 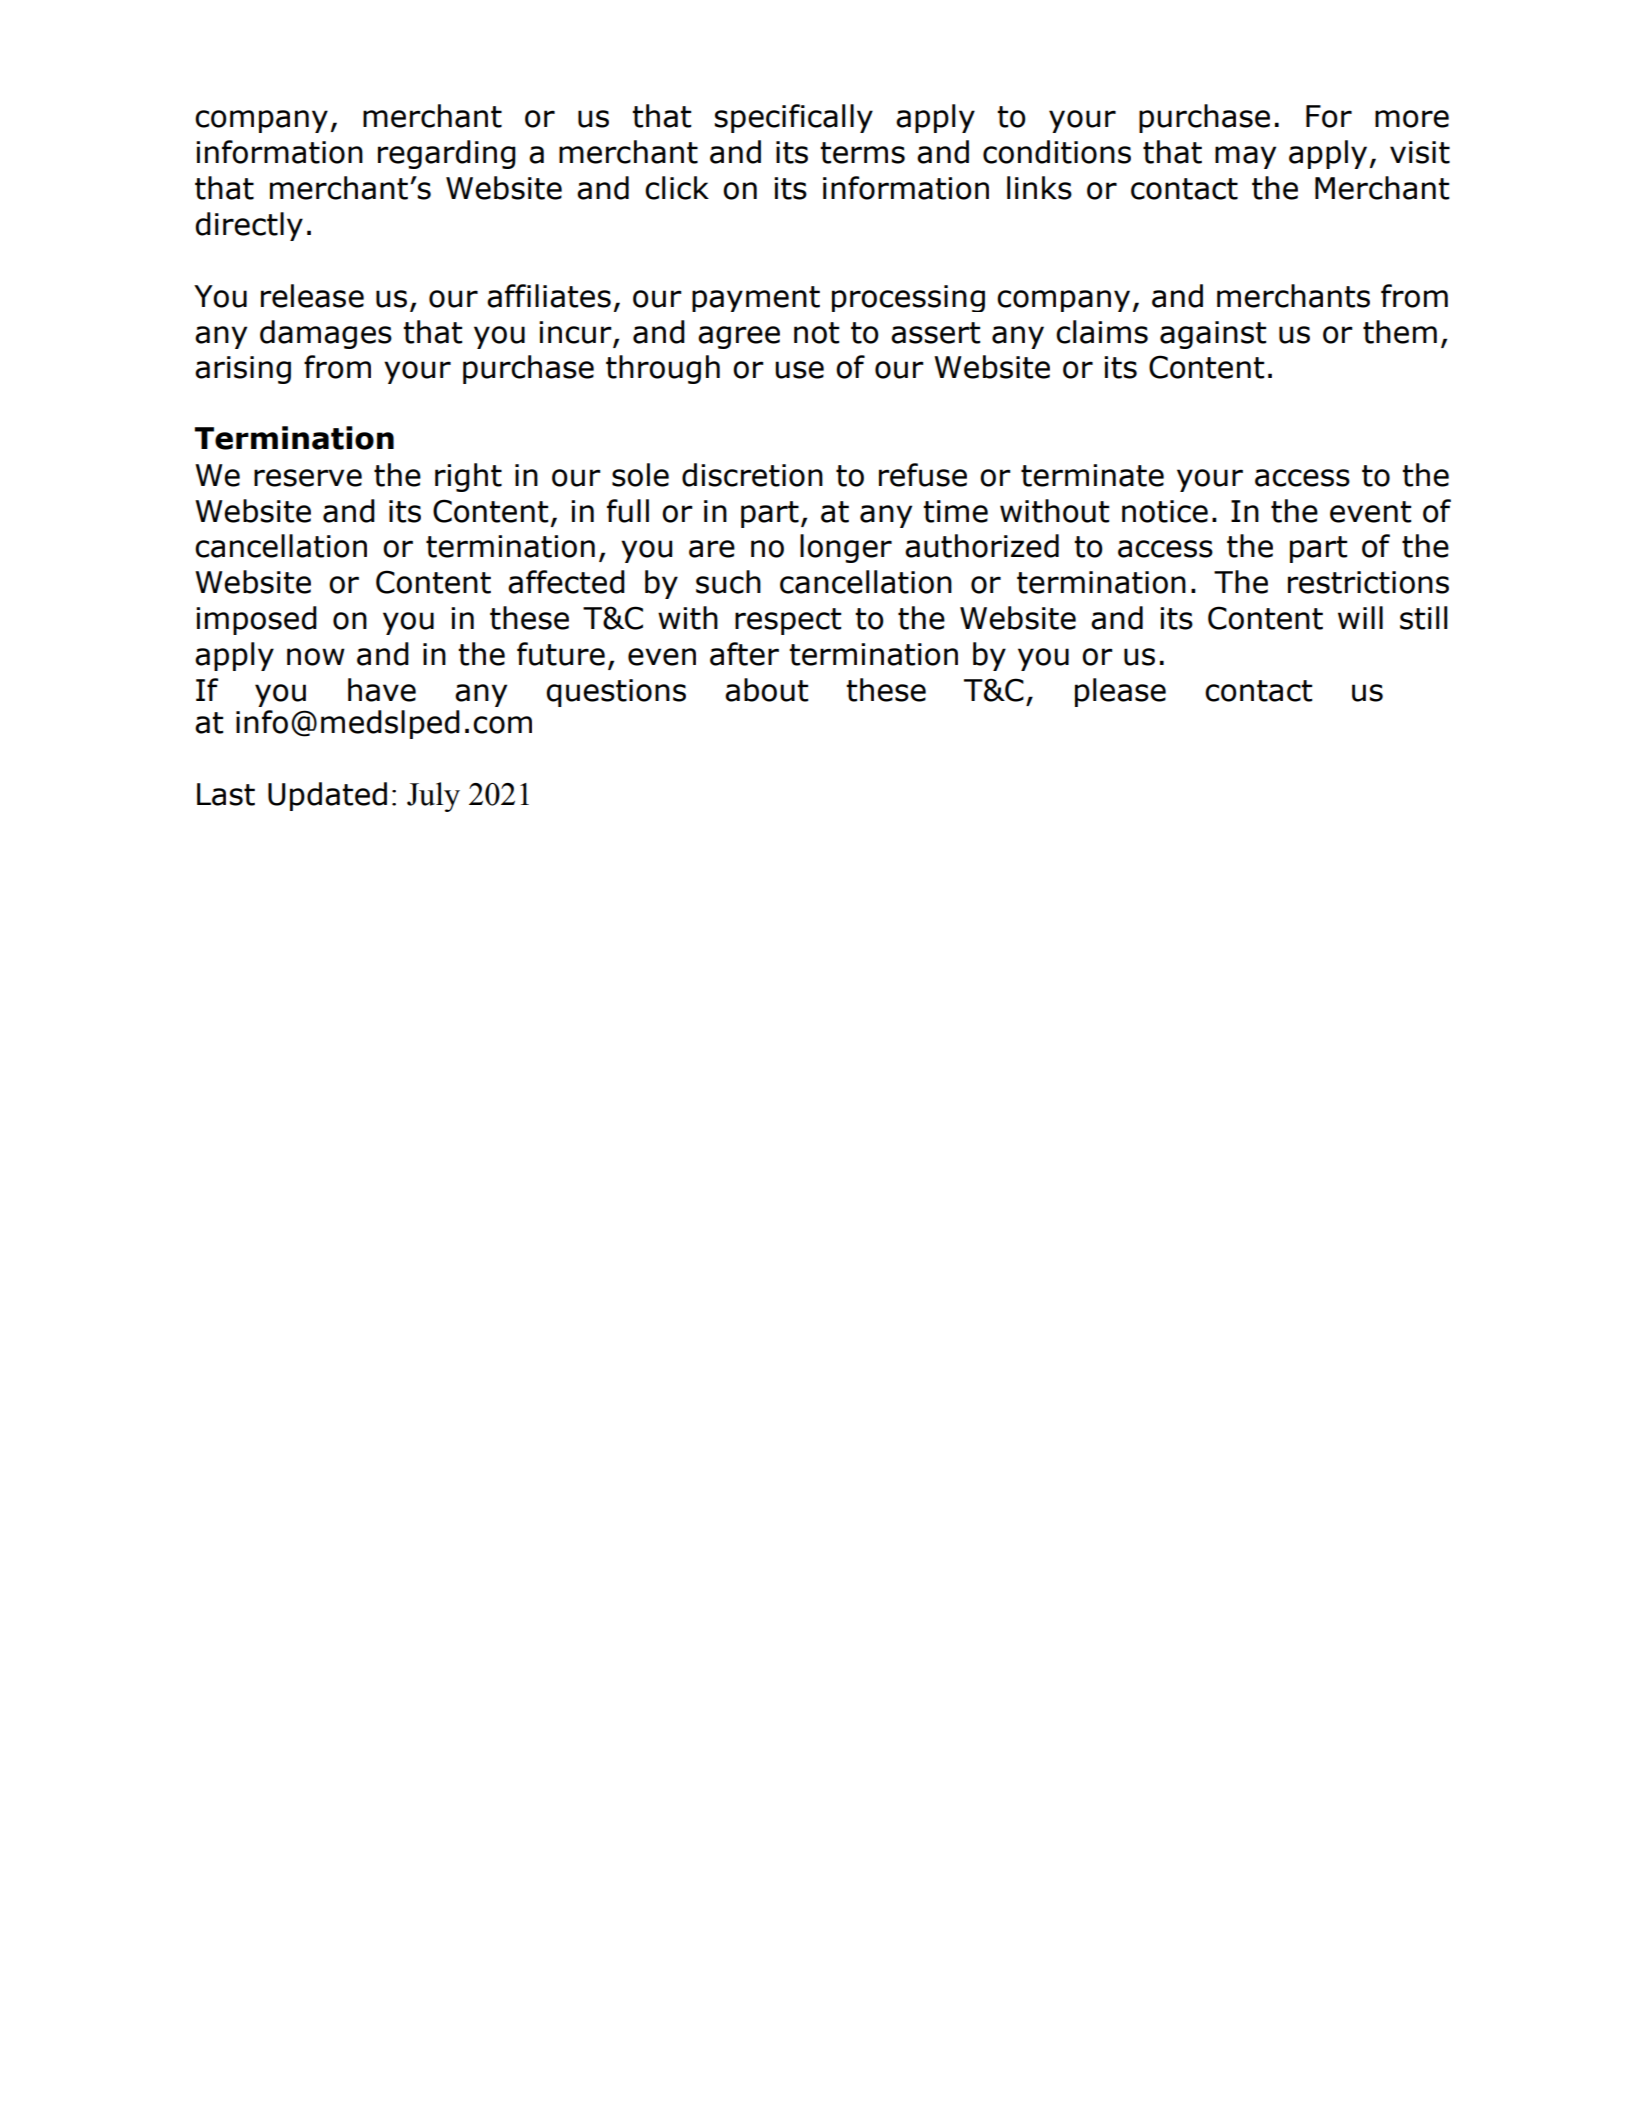 What do you see at coordinates (447, 154) in the screenshot?
I see `regarding` at bounding box center [447, 154].
